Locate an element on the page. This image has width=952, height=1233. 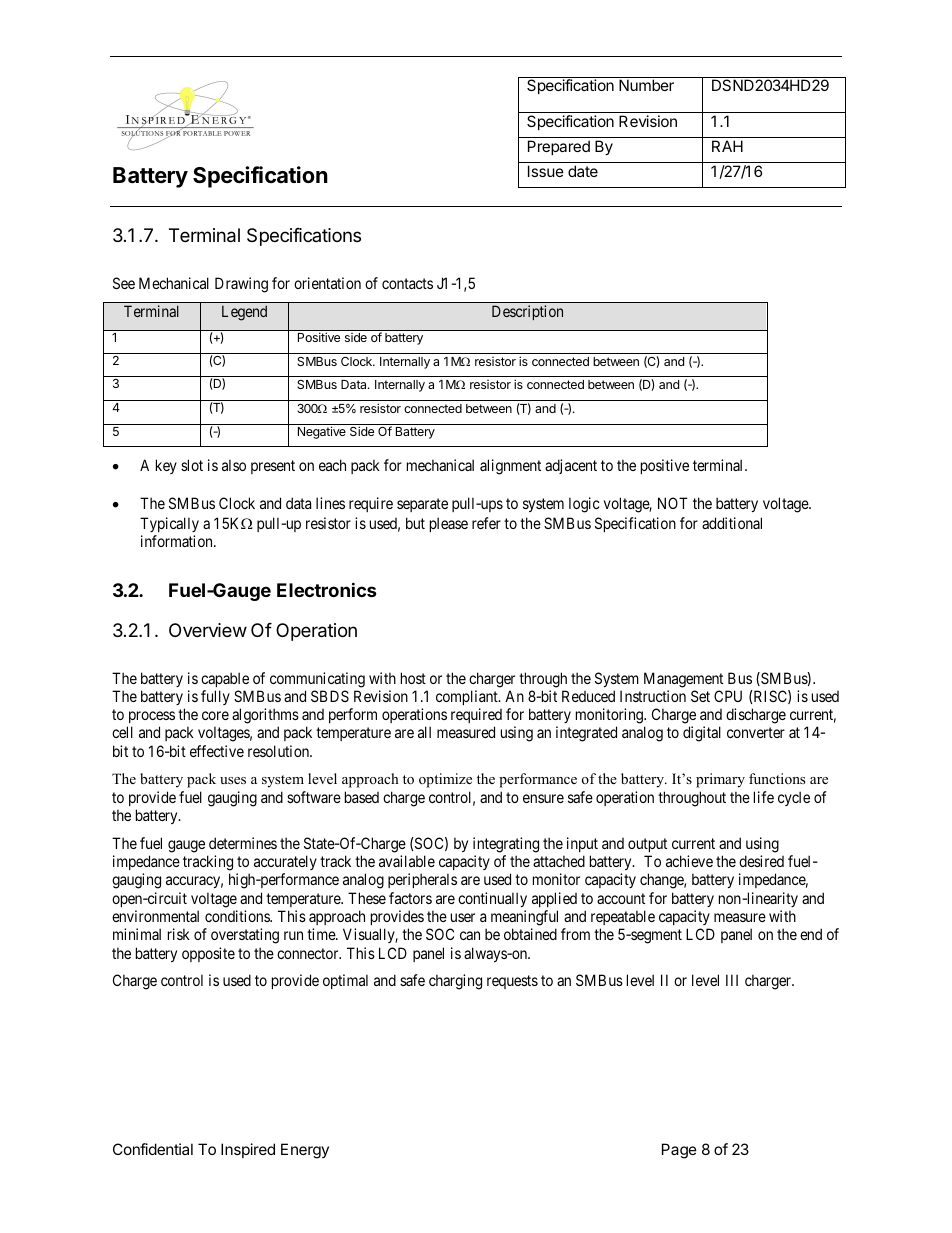
RAH is located at coordinates (727, 146).
